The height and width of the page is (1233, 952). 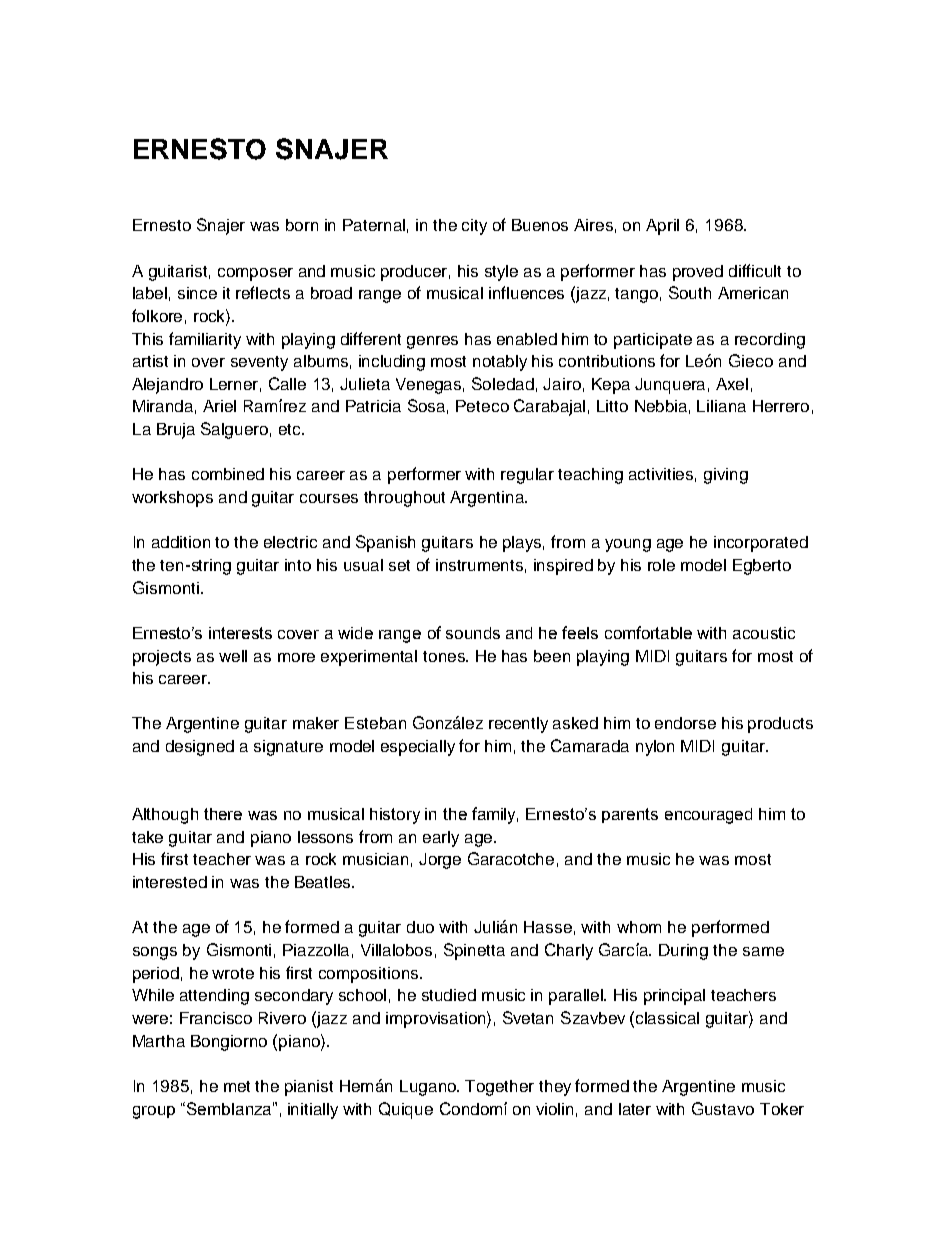 I want to click on met, so click(x=237, y=1086).
